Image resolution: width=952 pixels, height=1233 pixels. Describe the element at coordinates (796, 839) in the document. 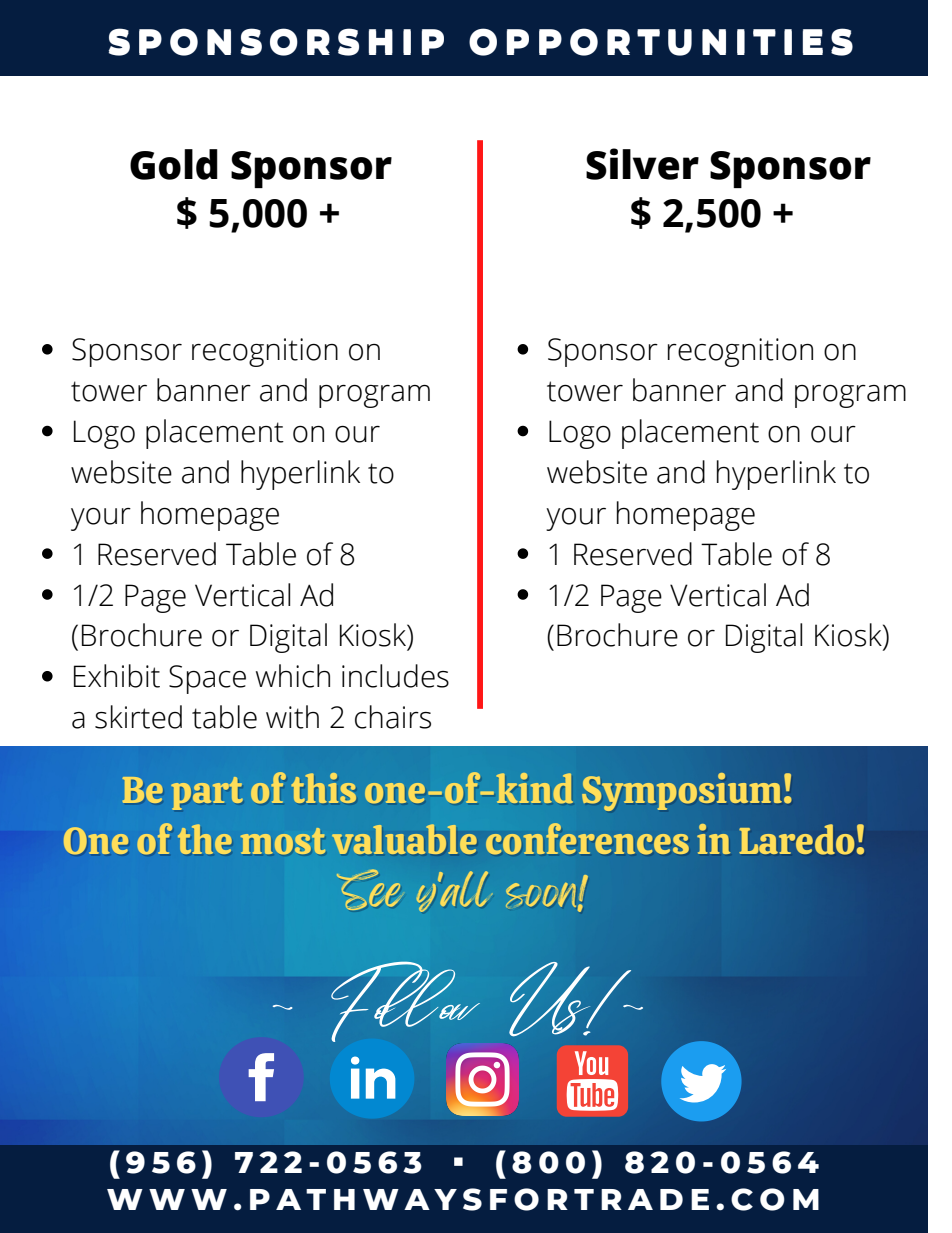

I see `Laredo` at that location.
